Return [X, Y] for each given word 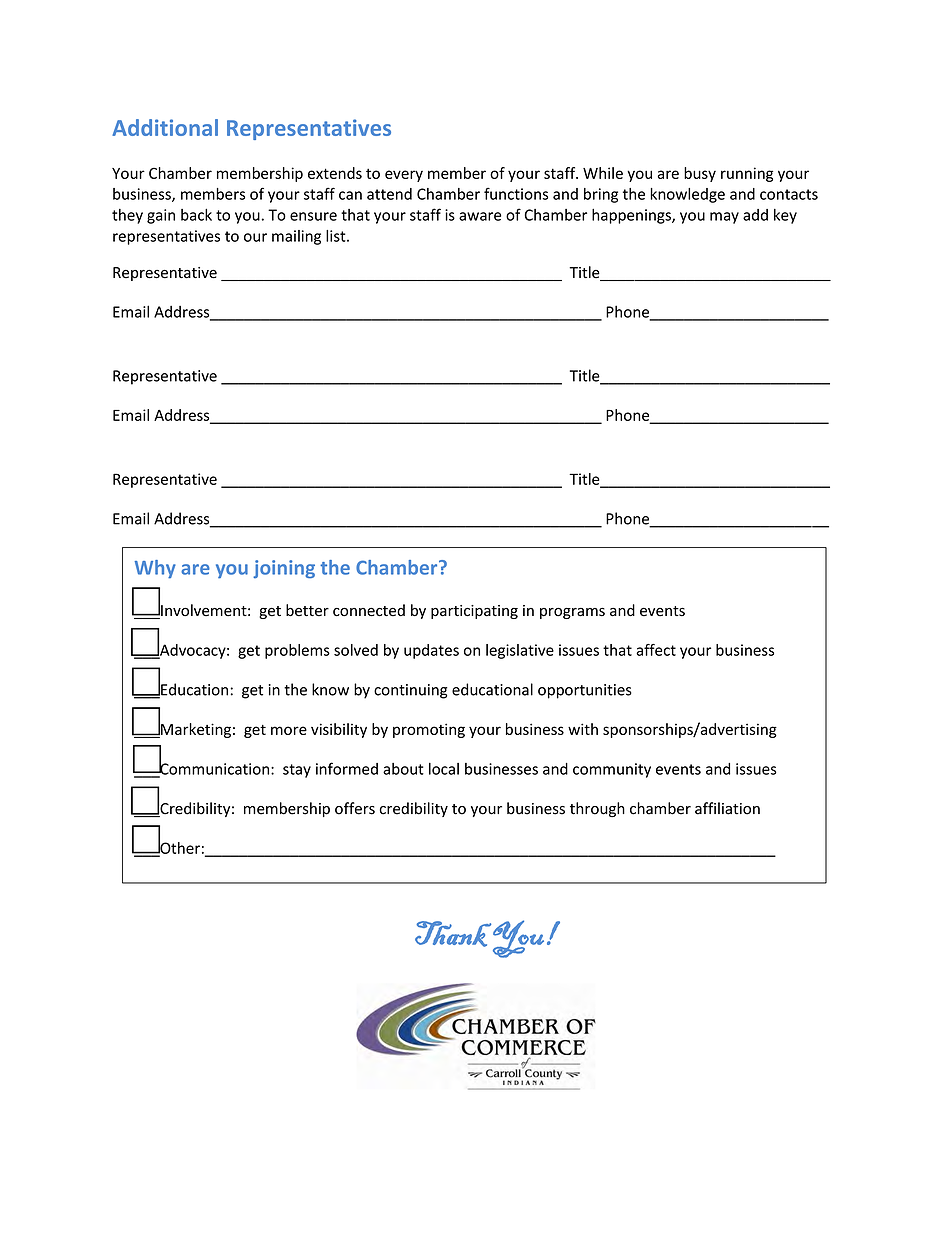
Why [155, 569]
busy [700, 174]
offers [355, 808]
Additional [165, 127]
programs [572, 613]
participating [474, 612]
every [404, 176]
